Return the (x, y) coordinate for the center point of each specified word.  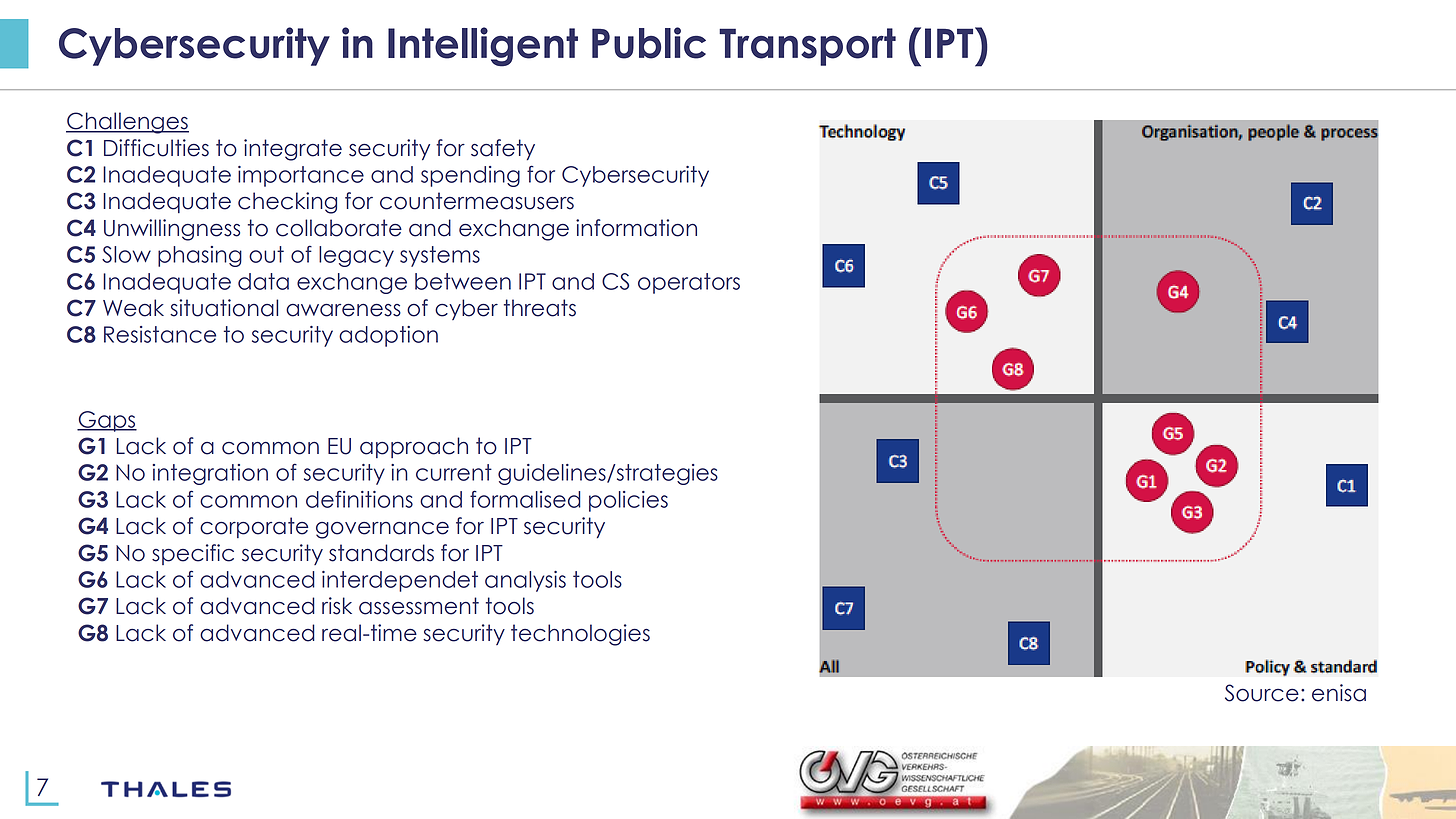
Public (649, 43)
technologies (580, 635)
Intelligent (483, 47)
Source (1262, 693)
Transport (807, 47)
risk (337, 606)
